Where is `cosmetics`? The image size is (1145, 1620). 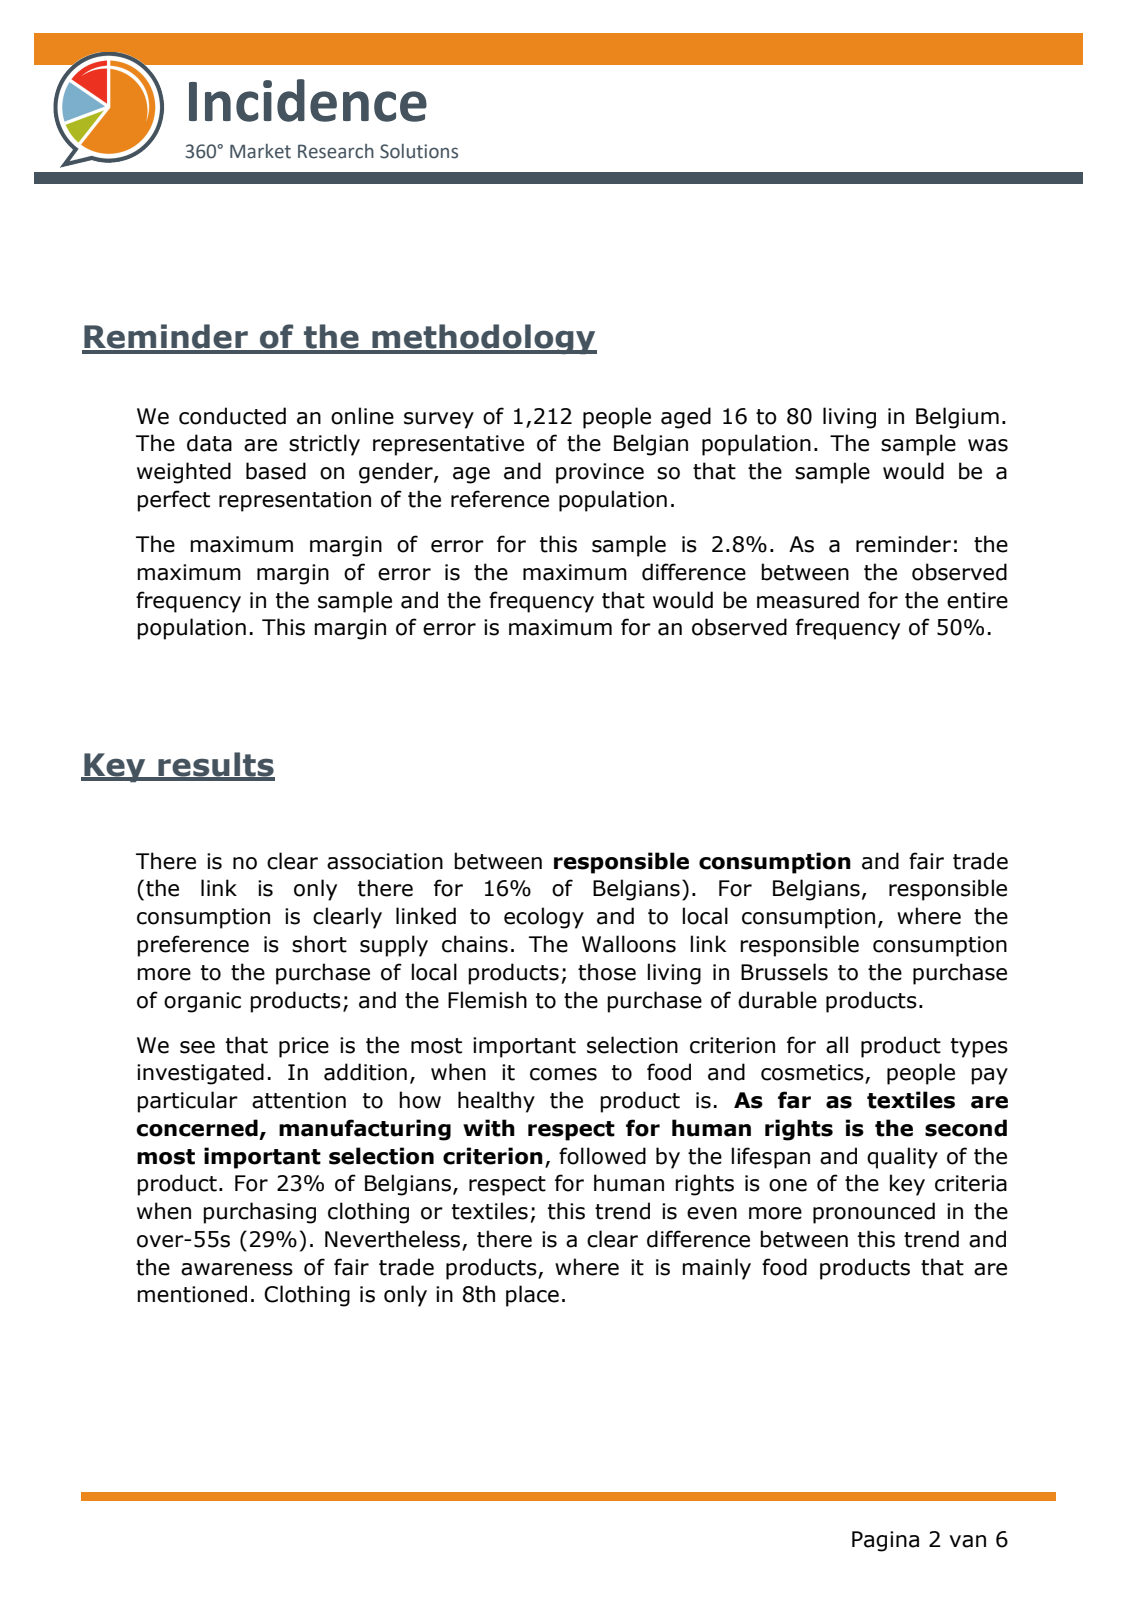
cosmetics is located at coordinates (813, 1073).
